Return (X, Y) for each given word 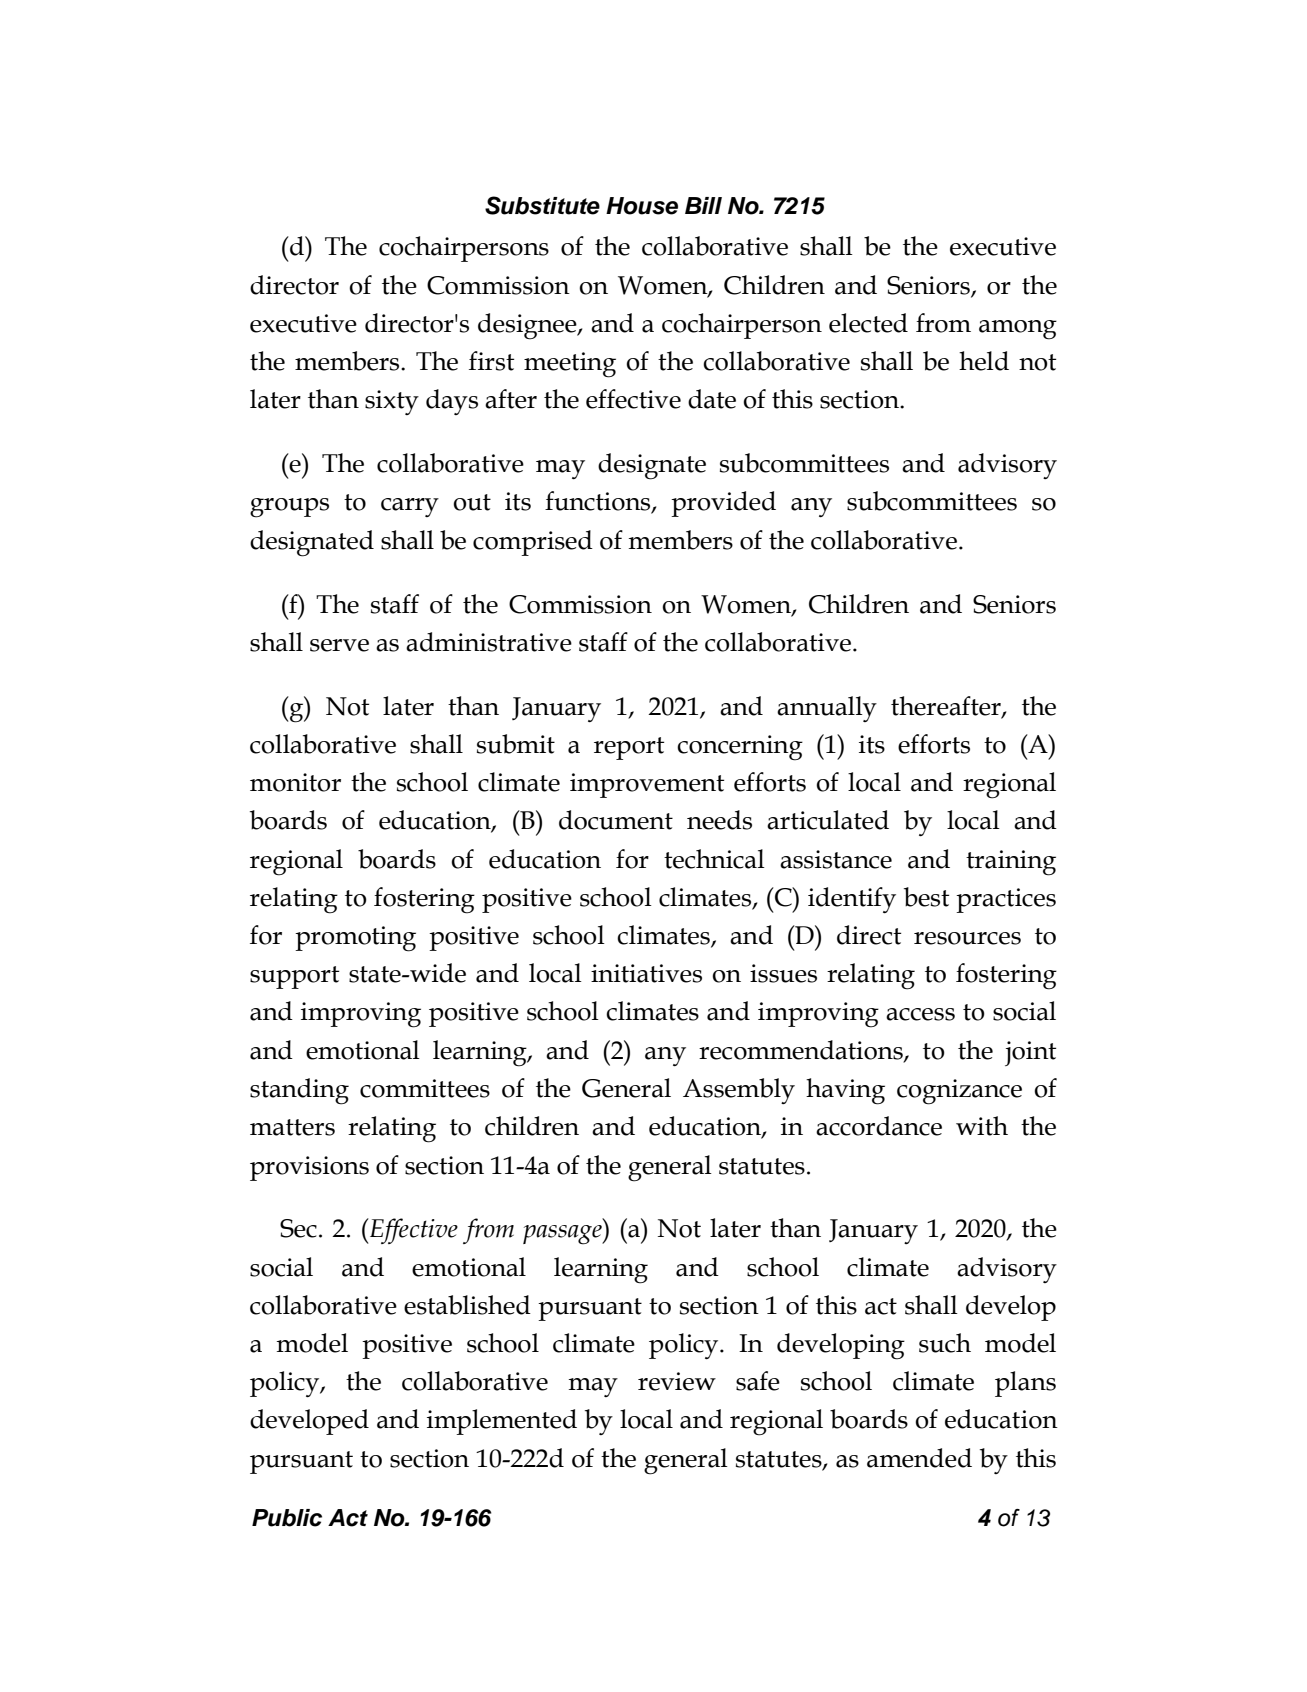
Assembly (739, 1091)
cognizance (959, 1092)
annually (827, 709)
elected (868, 323)
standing (299, 1091)
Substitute (542, 205)
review (677, 1381)
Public (287, 1518)
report (629, 748)
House (642, 206)
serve (339, 645)
